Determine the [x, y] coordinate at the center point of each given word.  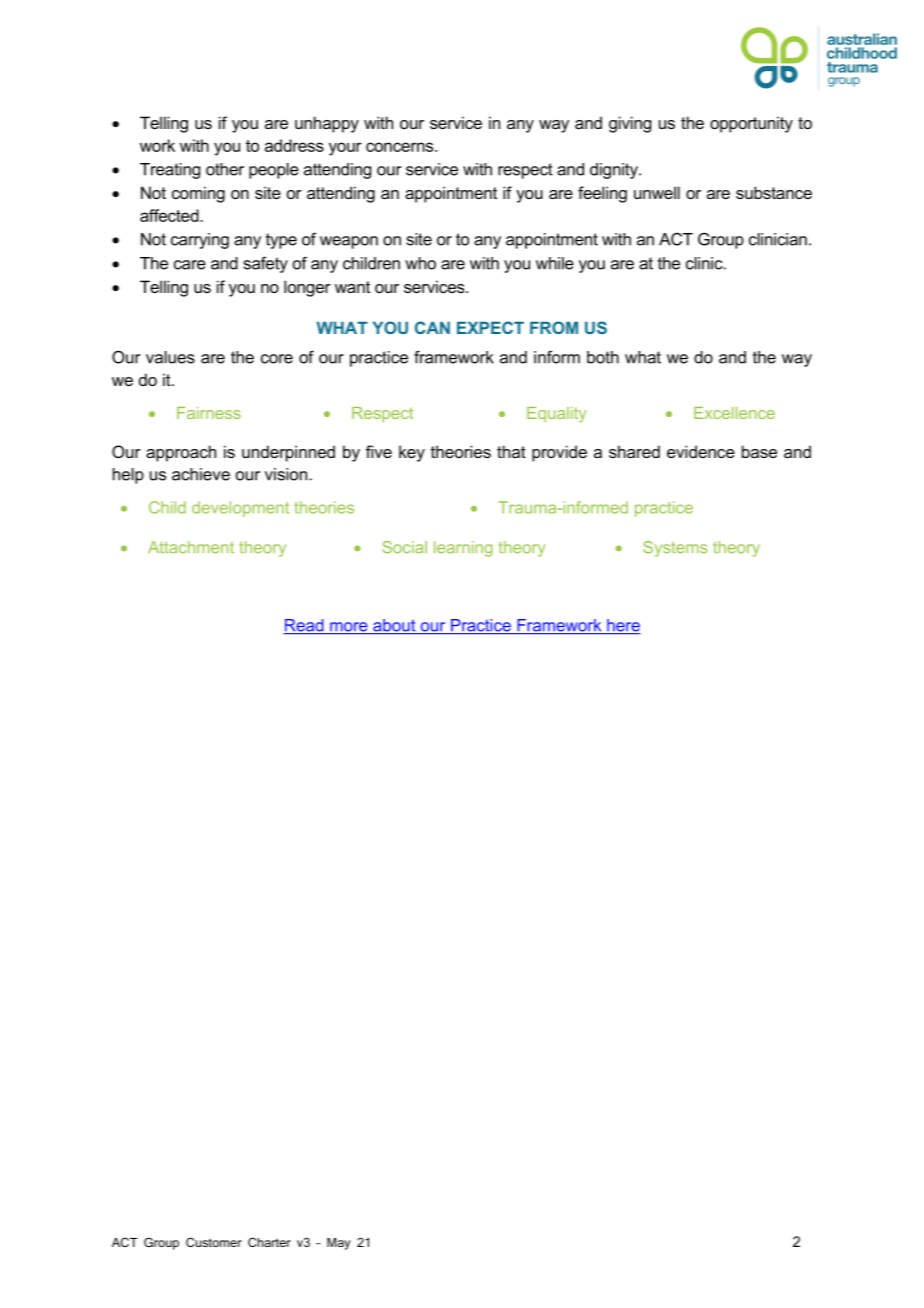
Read [304, 626]
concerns [401, 147]
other [225, 169]
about [394, 626]
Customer [214, 1242]
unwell [657, 192]
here [623, 626]
